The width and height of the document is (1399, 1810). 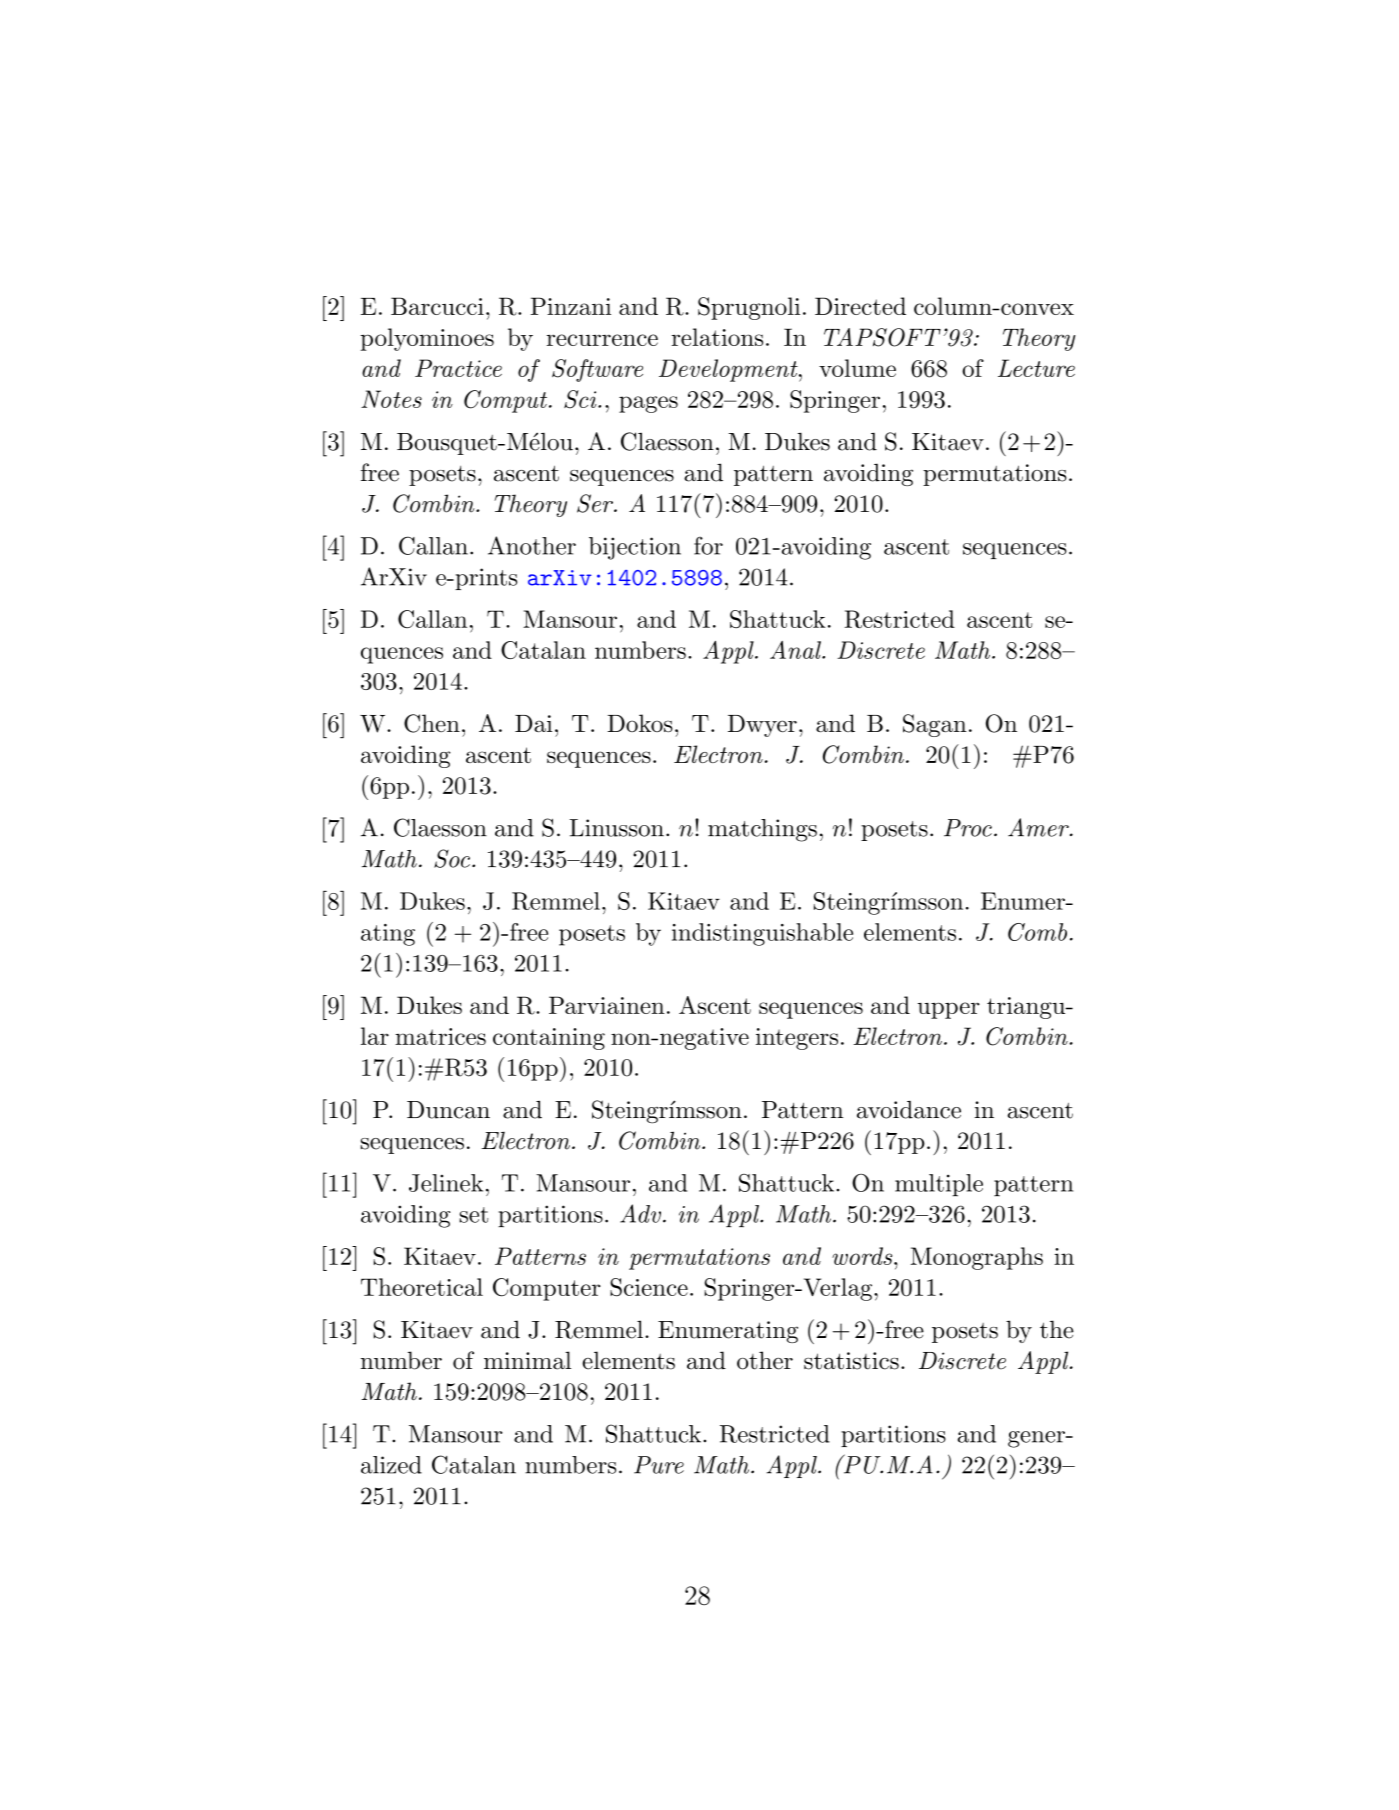 I want to click on Theoretical, so click(x=422, y=1287).
